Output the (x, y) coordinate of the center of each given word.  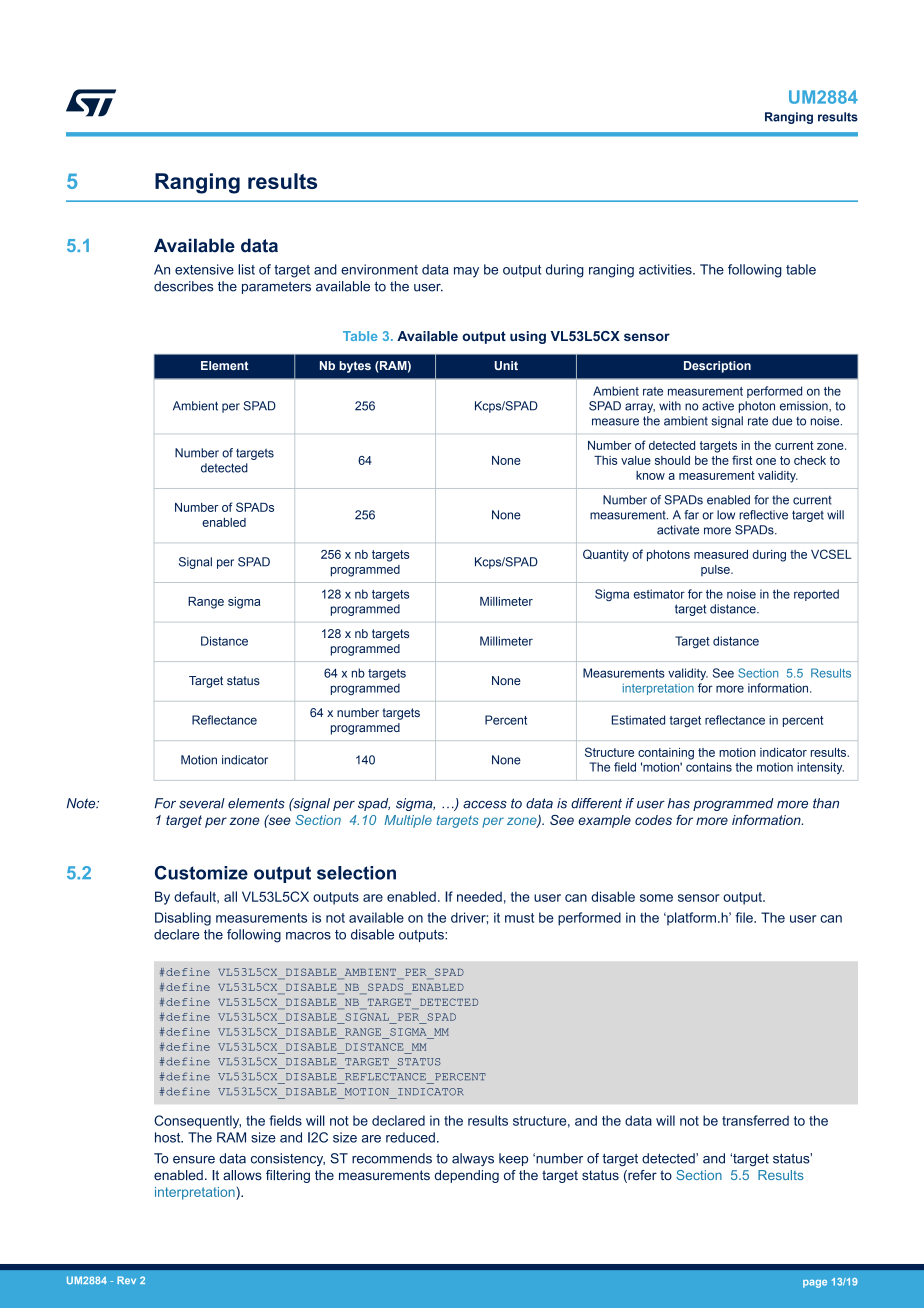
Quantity (606, 555)
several (202, 803)
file (745, 917)
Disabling (183, 919)
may (466, 272)
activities (666, 269)
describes (183, 286)
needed (479, 896)
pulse (716, 570)
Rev (126, 1280)
